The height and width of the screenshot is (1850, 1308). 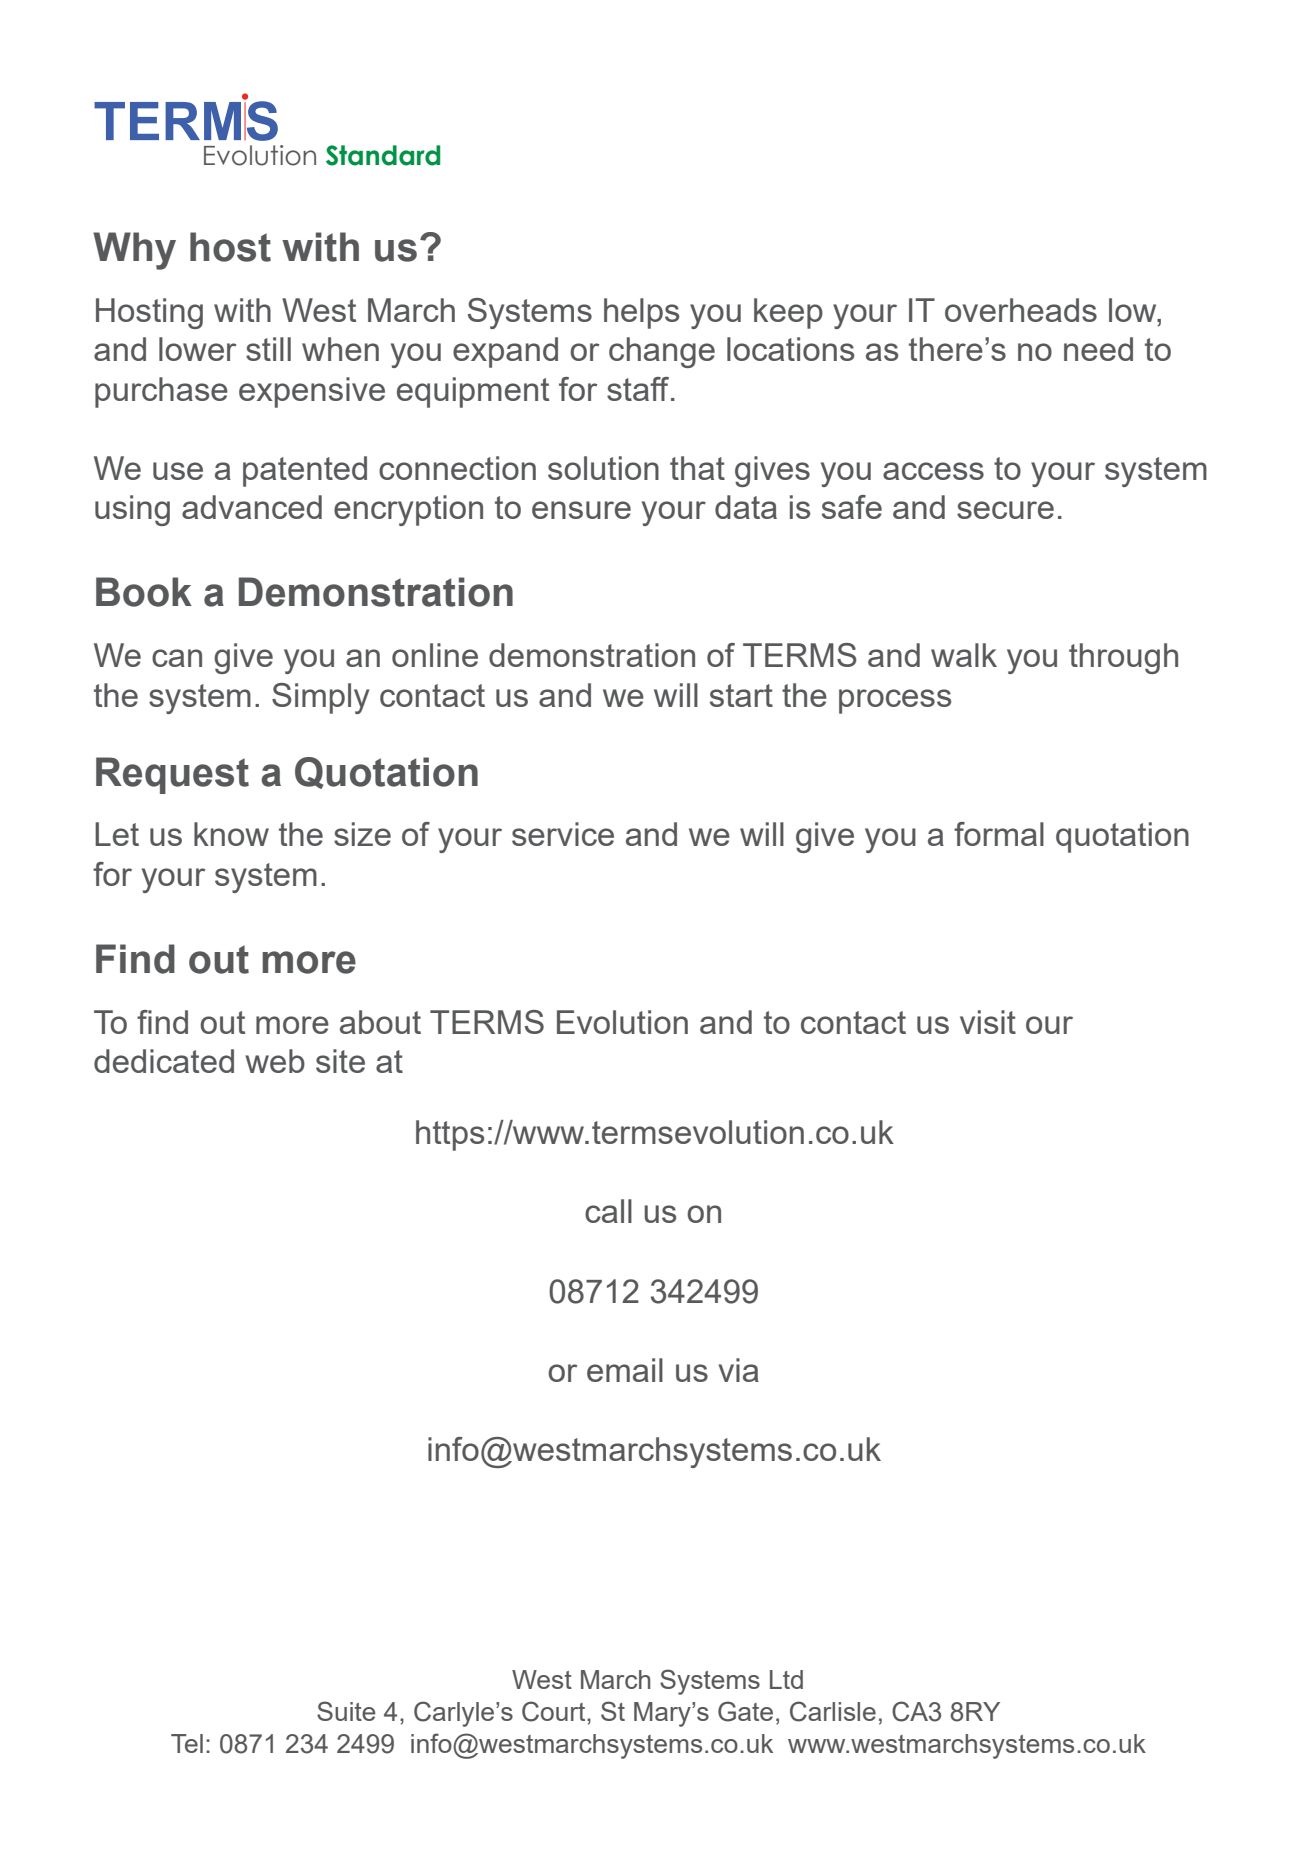 I want to click on web, so click(x=275, y=1061).
